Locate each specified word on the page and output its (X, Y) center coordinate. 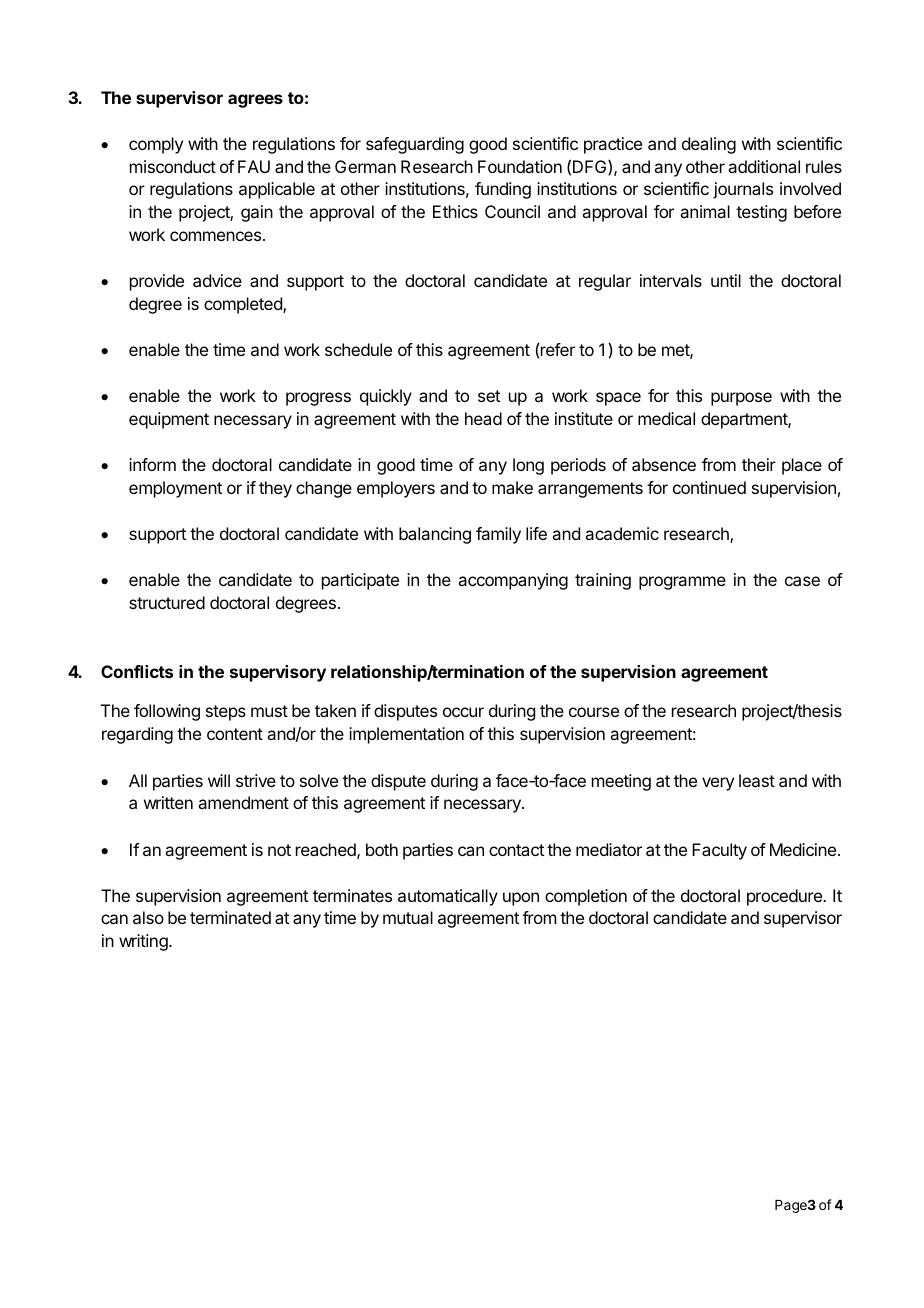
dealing (709, 145)
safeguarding (415, 145)
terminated (230, 917)
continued (709, 487)
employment (175, 489)
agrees (255, 101)
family (498, 535)
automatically (448, 897)
